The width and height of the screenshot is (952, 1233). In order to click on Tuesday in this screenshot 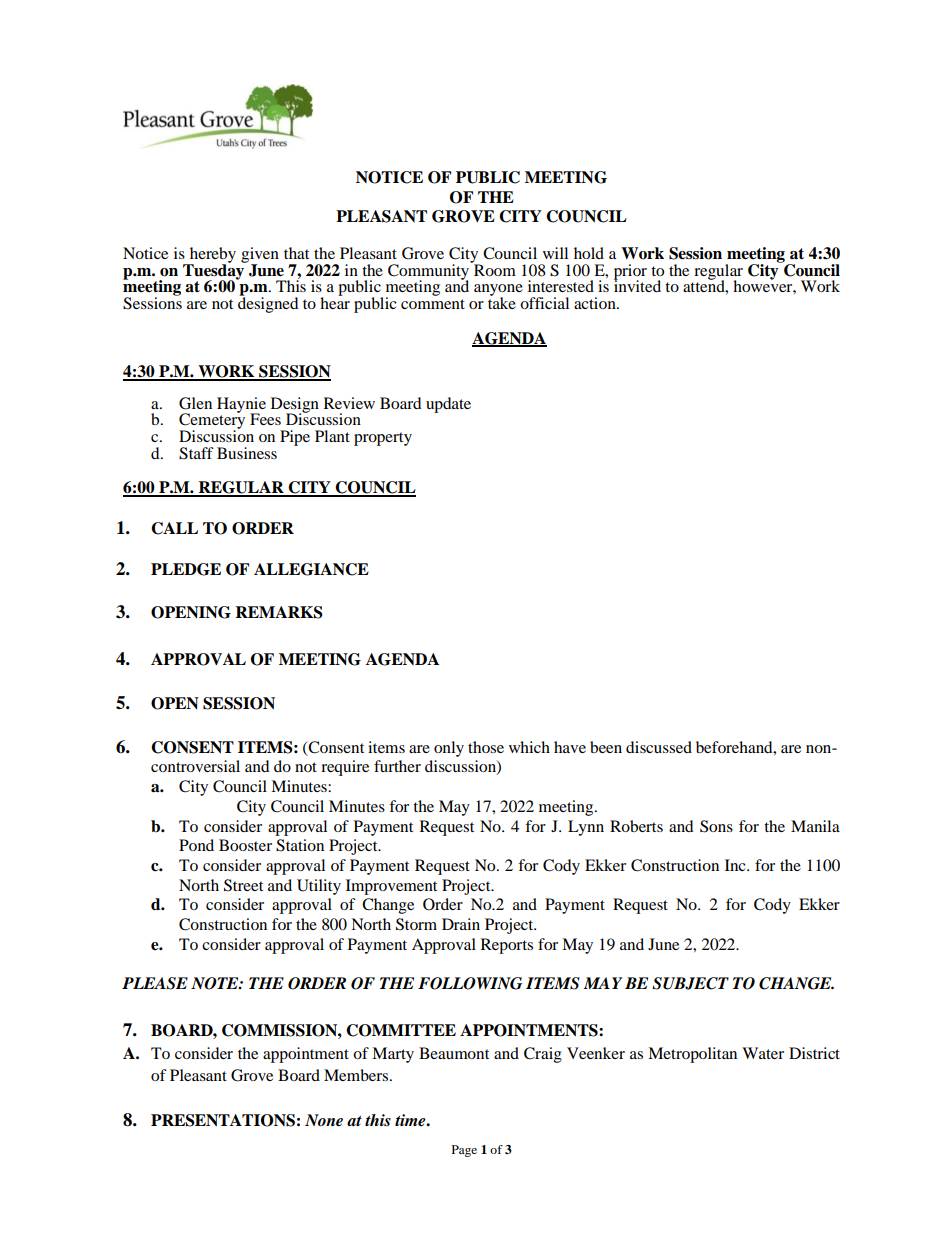, I will do `click(215, 272)`.
